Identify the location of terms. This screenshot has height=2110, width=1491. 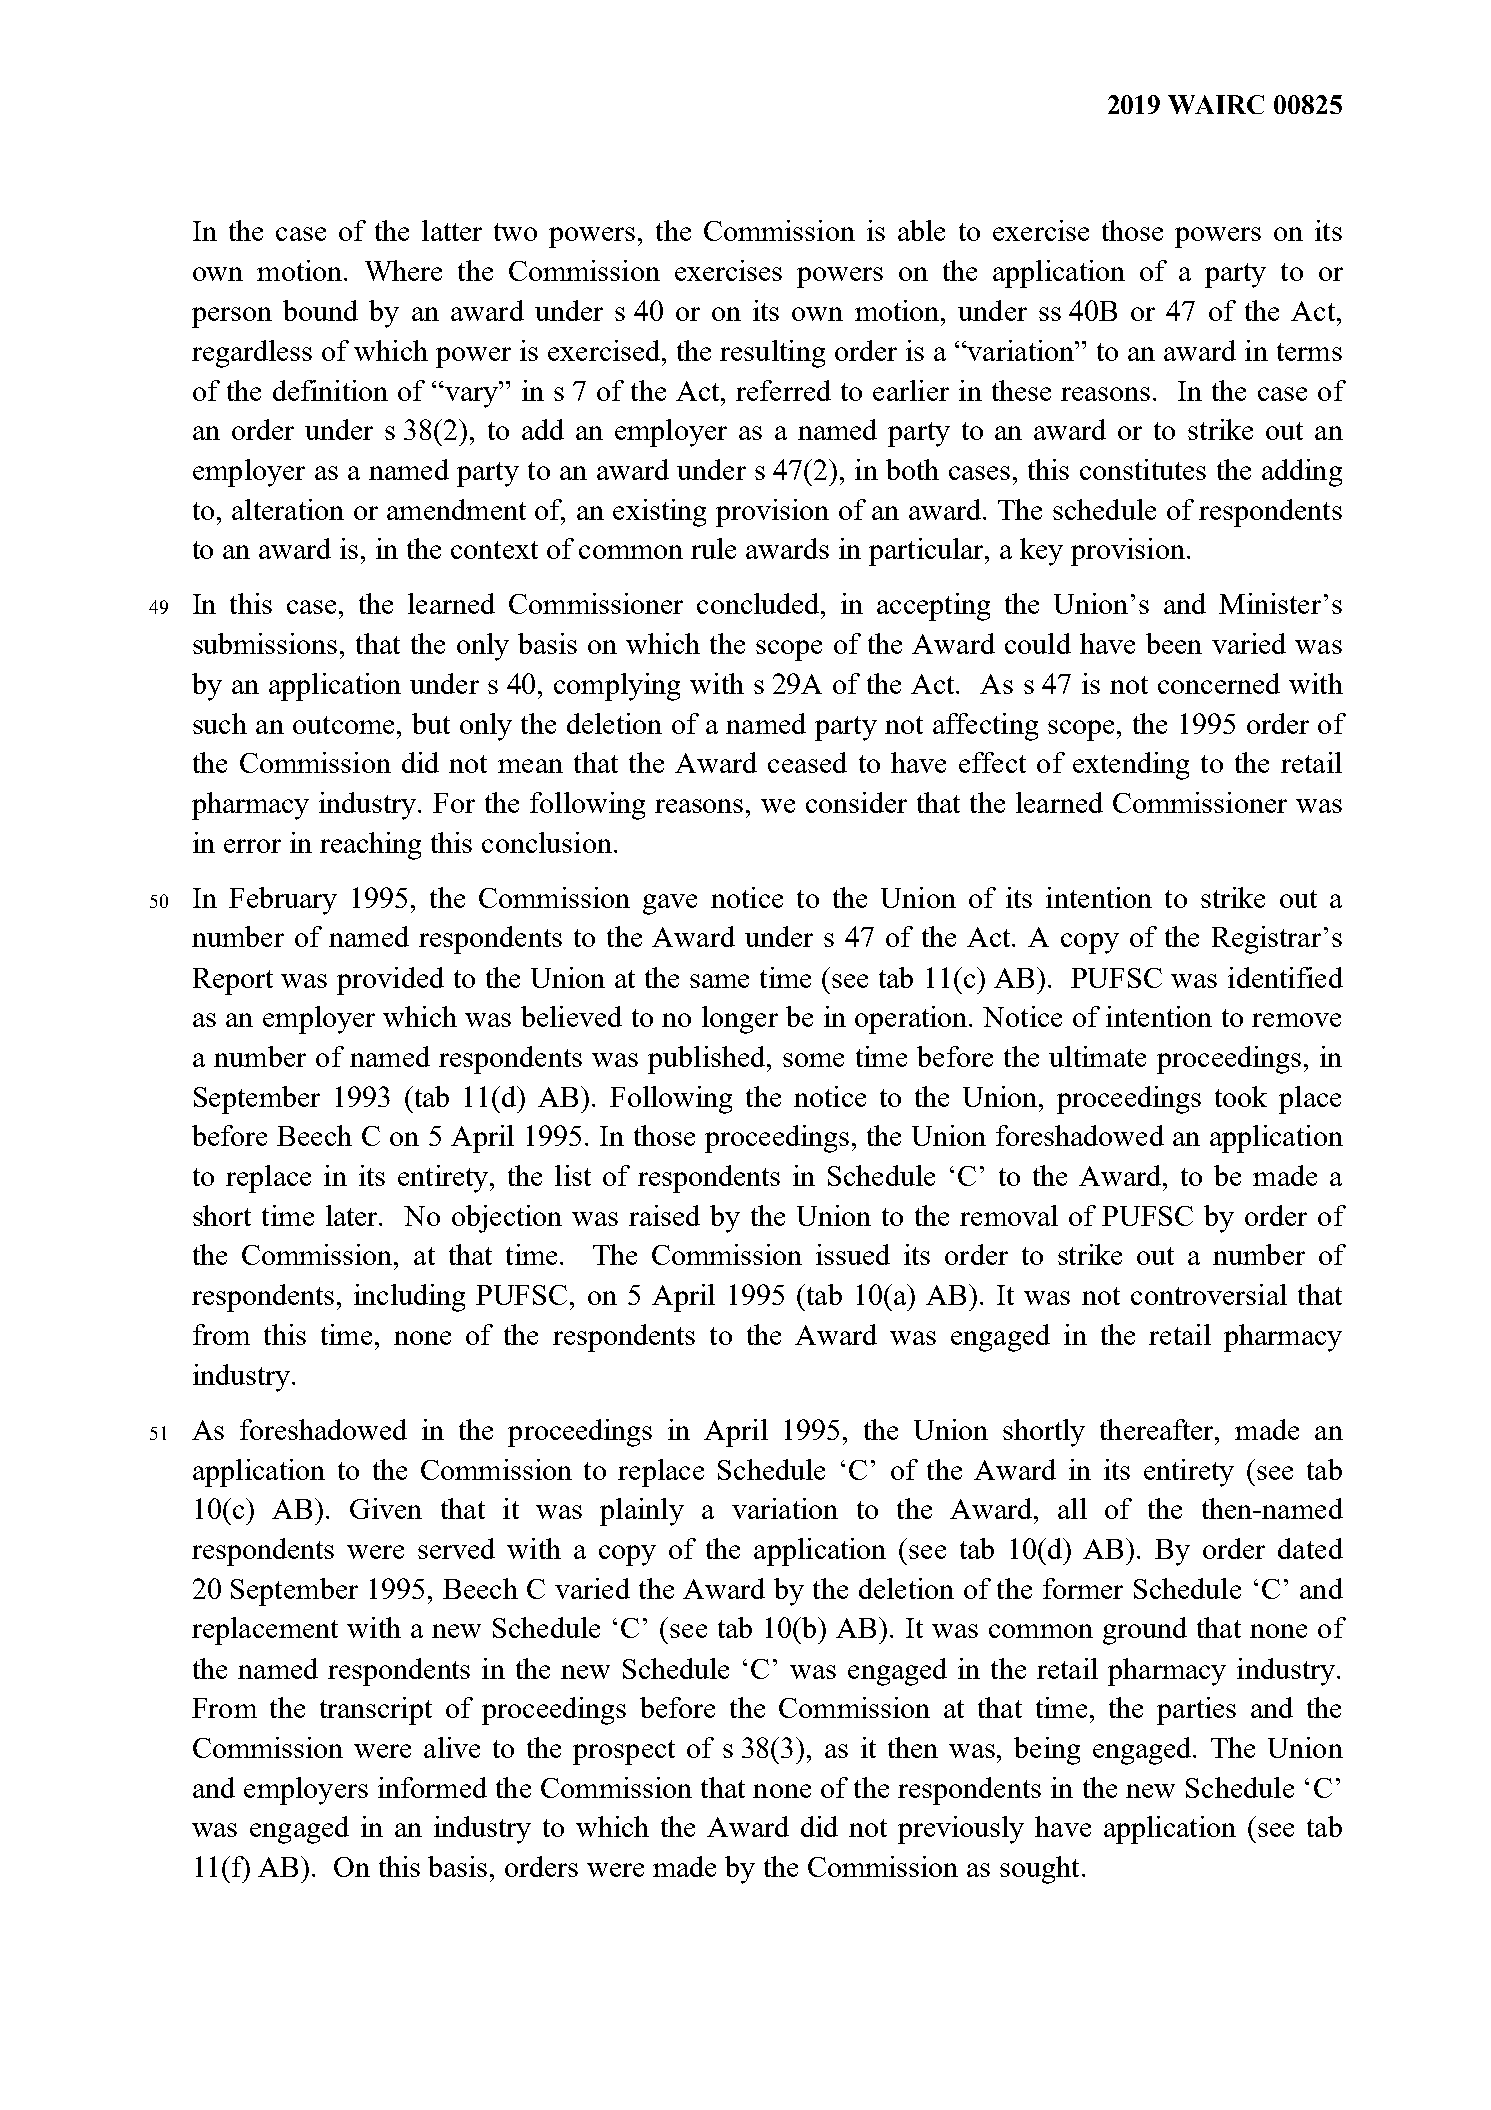
(1309, 352).
